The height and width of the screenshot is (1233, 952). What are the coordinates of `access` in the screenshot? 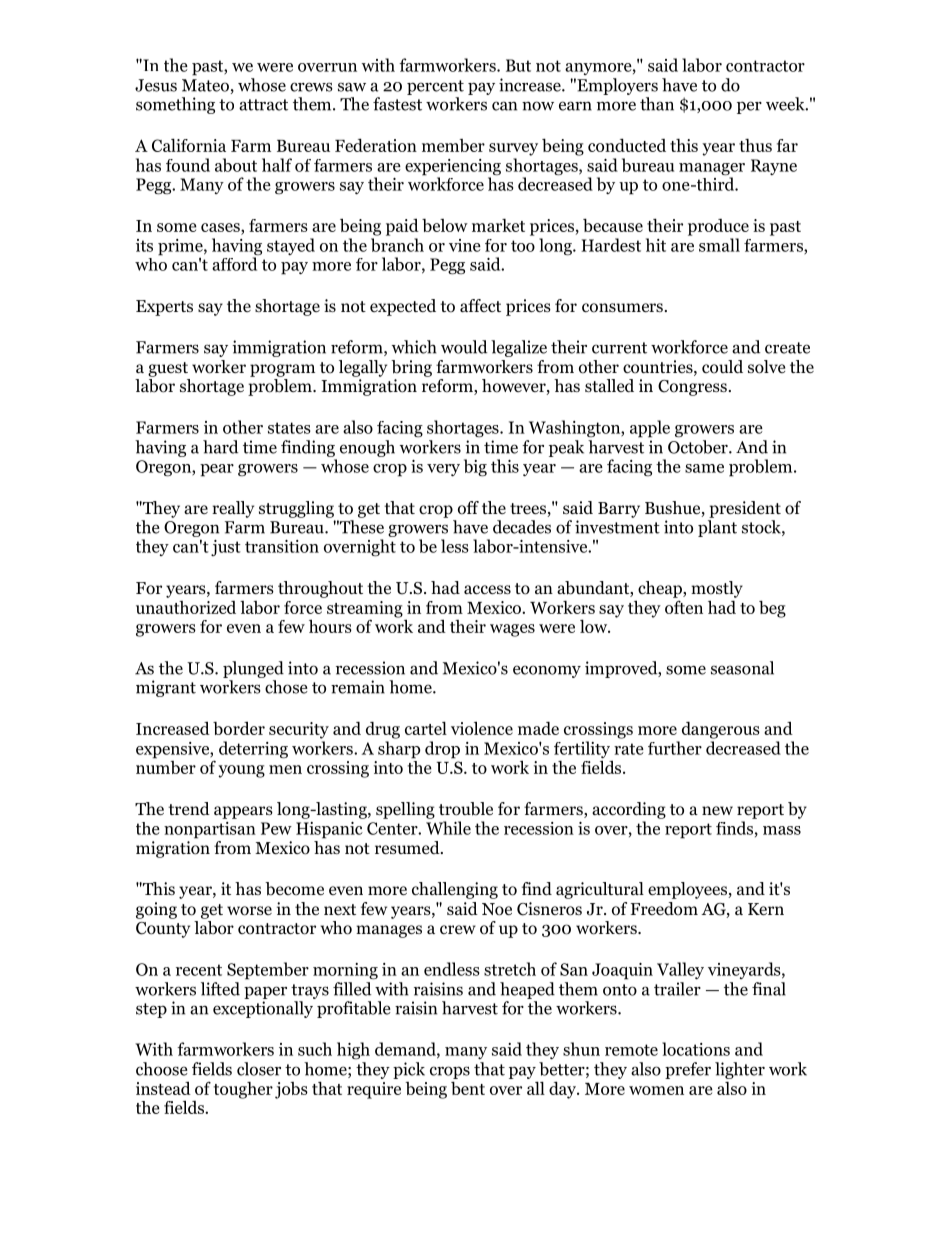 It's located at (487, 590).
